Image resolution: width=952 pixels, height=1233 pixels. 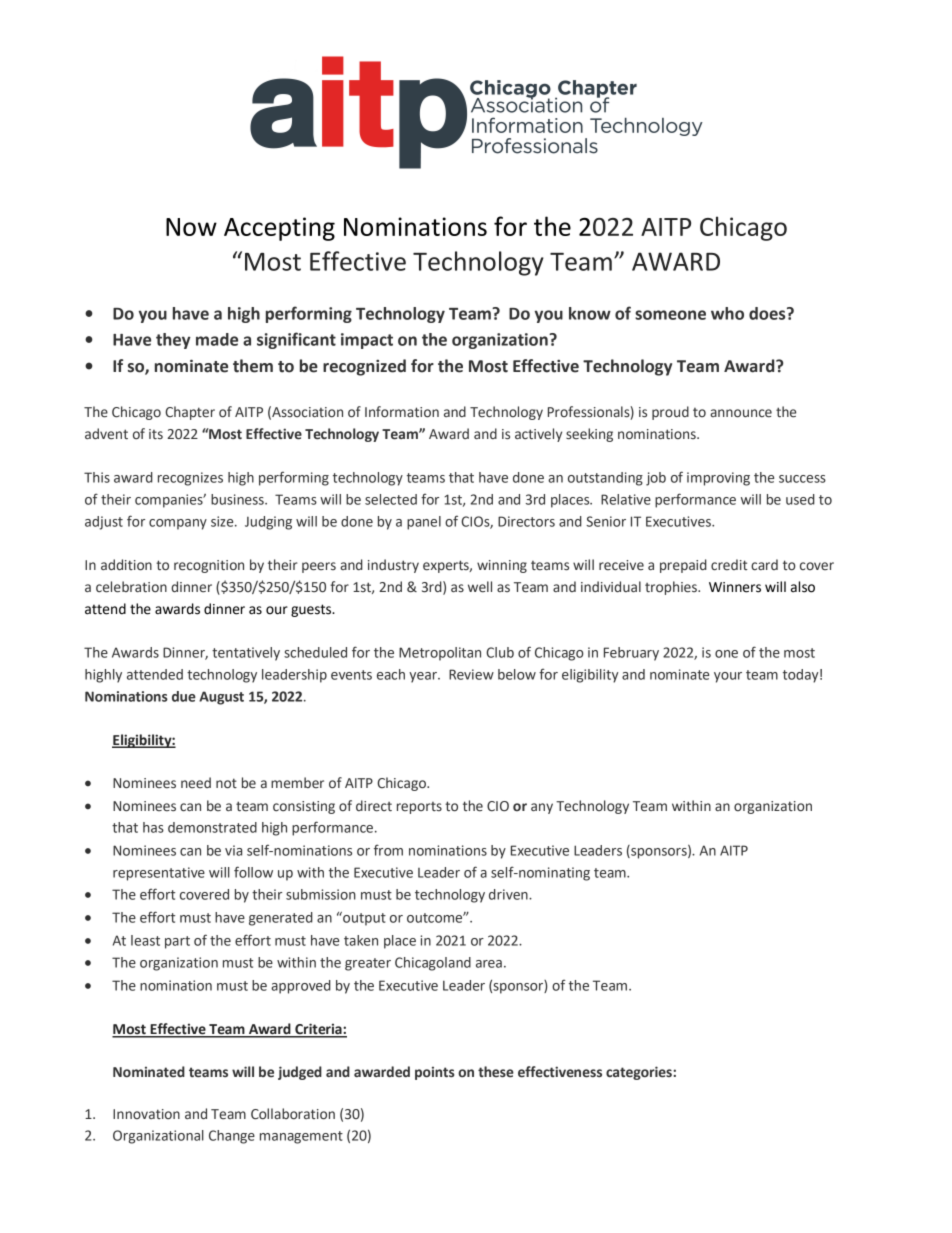 I want to click on Review, so click(x=471, y=674).
